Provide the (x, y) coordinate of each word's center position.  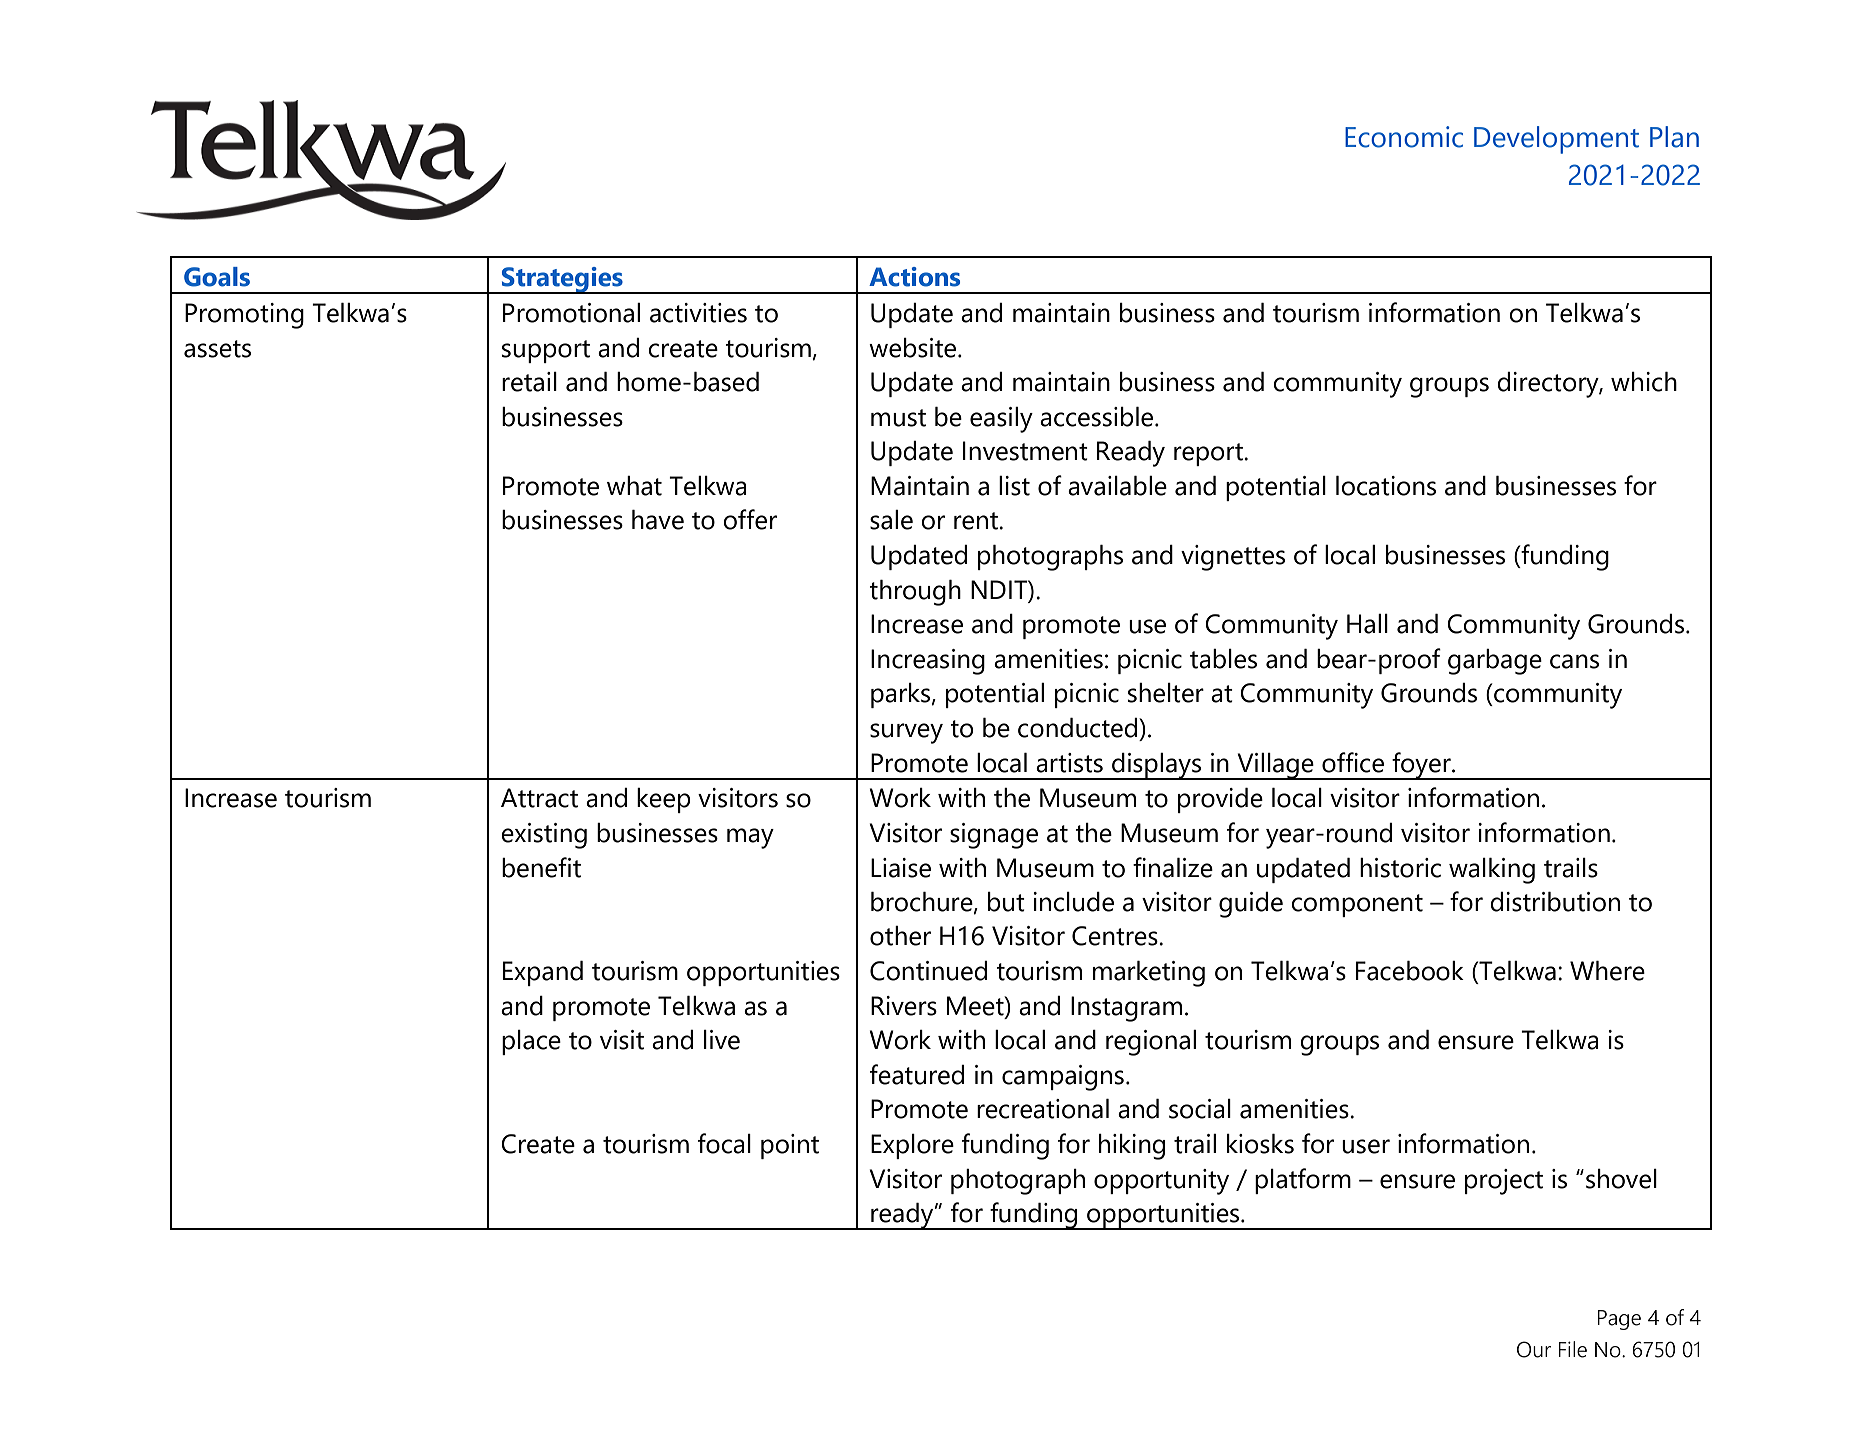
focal (724, 1143)
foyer (1421, 766)
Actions (914, 277)
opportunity (1161, 1182)
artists (1069, 763)
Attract (539, 798)
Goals (217, 277)
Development (1556, 140)
